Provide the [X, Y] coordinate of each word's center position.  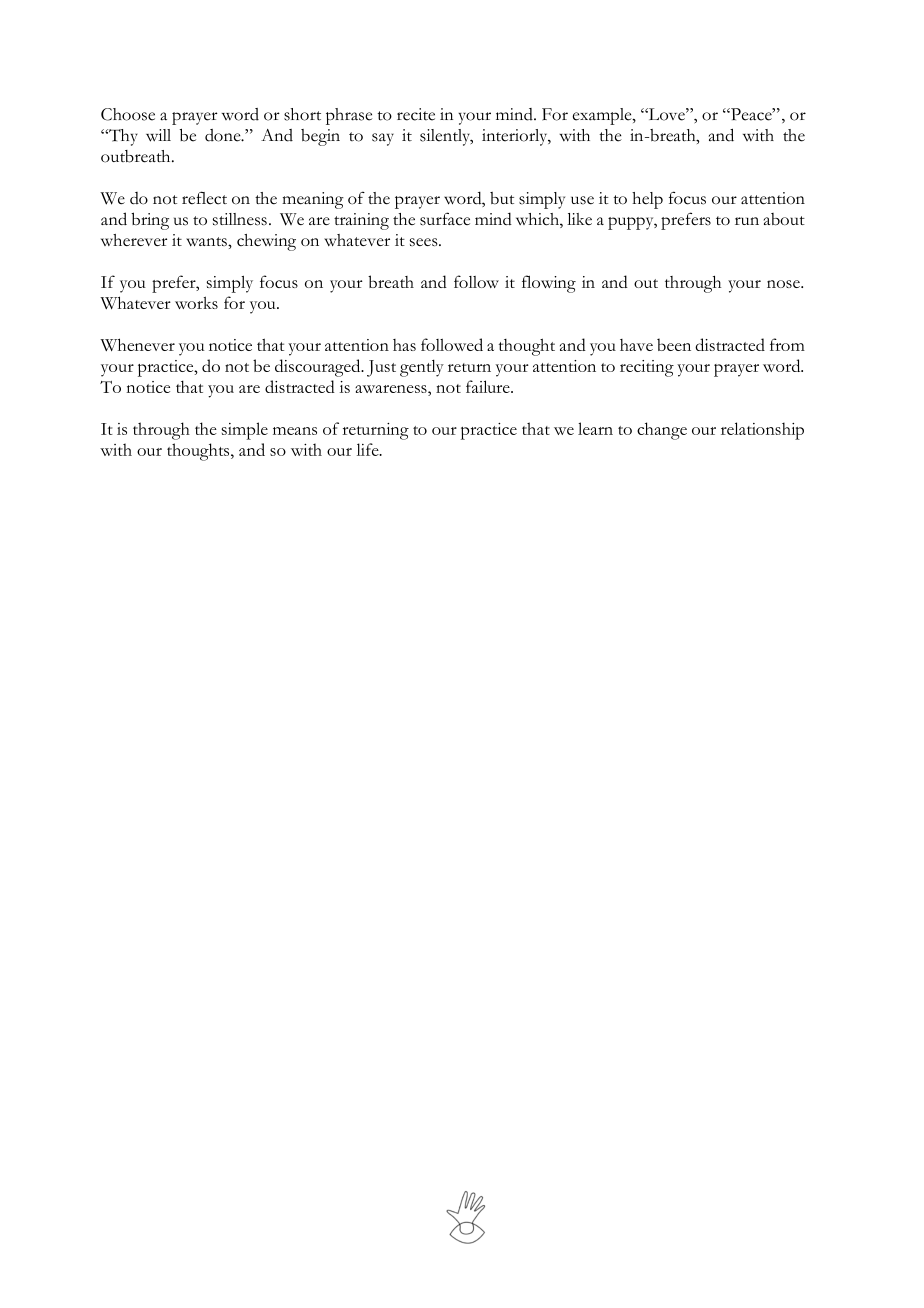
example [603, 116]
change [662, 431]
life [369, 449]
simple [245, 431]
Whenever [137, 344]
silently [446, 137]
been [674, 344]
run [747, 221]
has [404, 345]
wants [207, 241]
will [158, 135]
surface [445, 219]
